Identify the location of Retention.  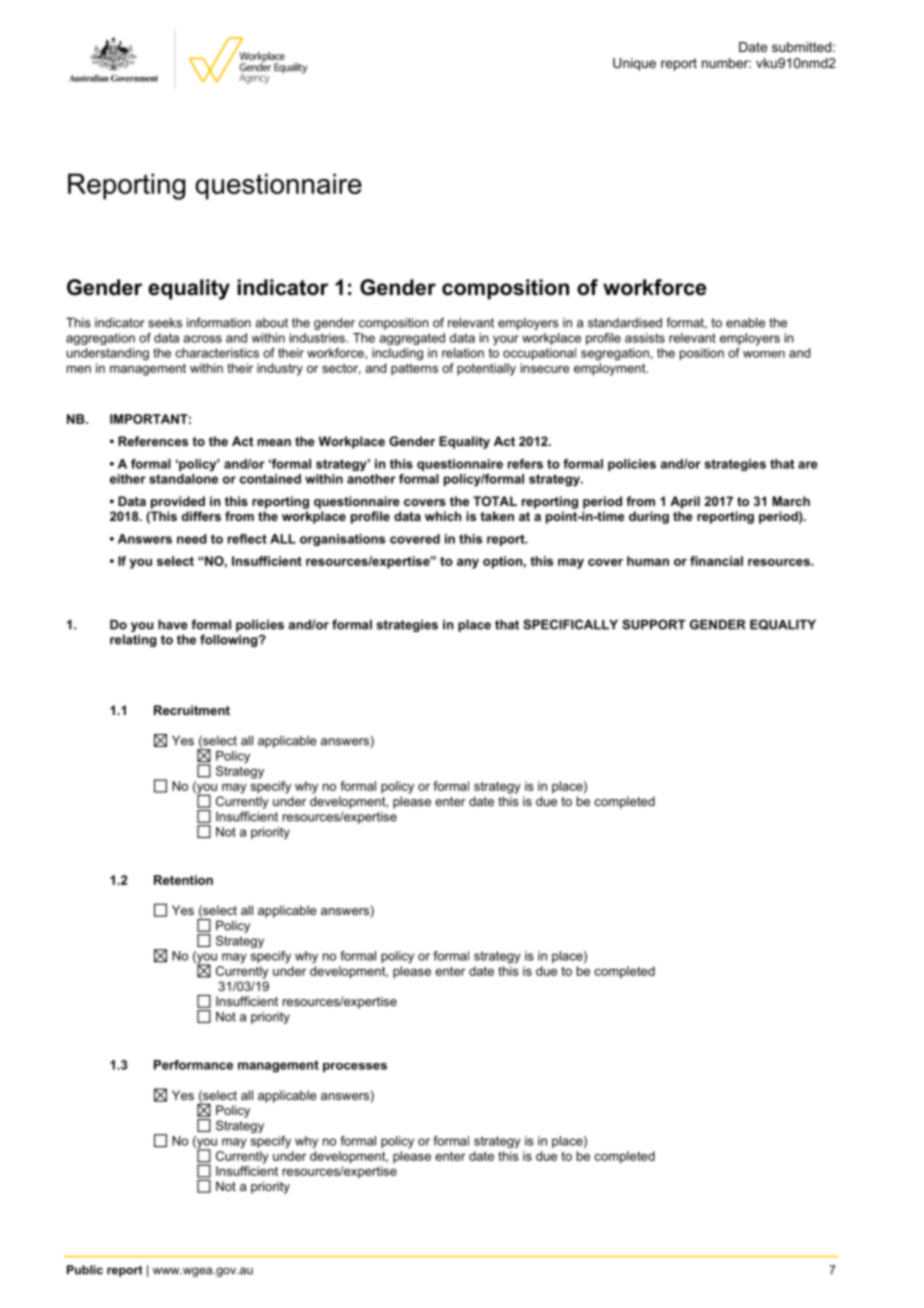
(183, 880).
